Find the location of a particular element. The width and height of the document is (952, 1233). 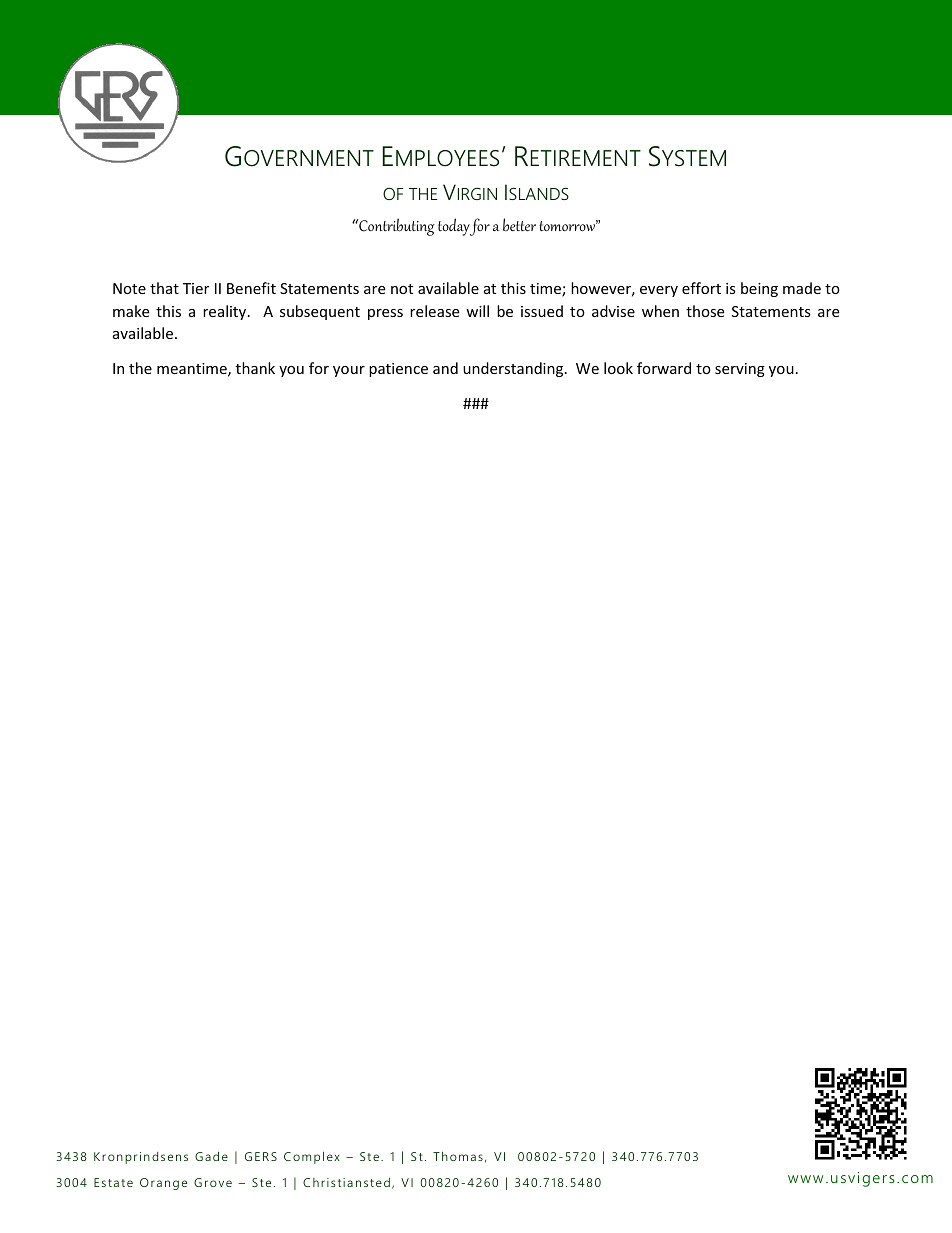

reality is located at coordinates (226, 312).
